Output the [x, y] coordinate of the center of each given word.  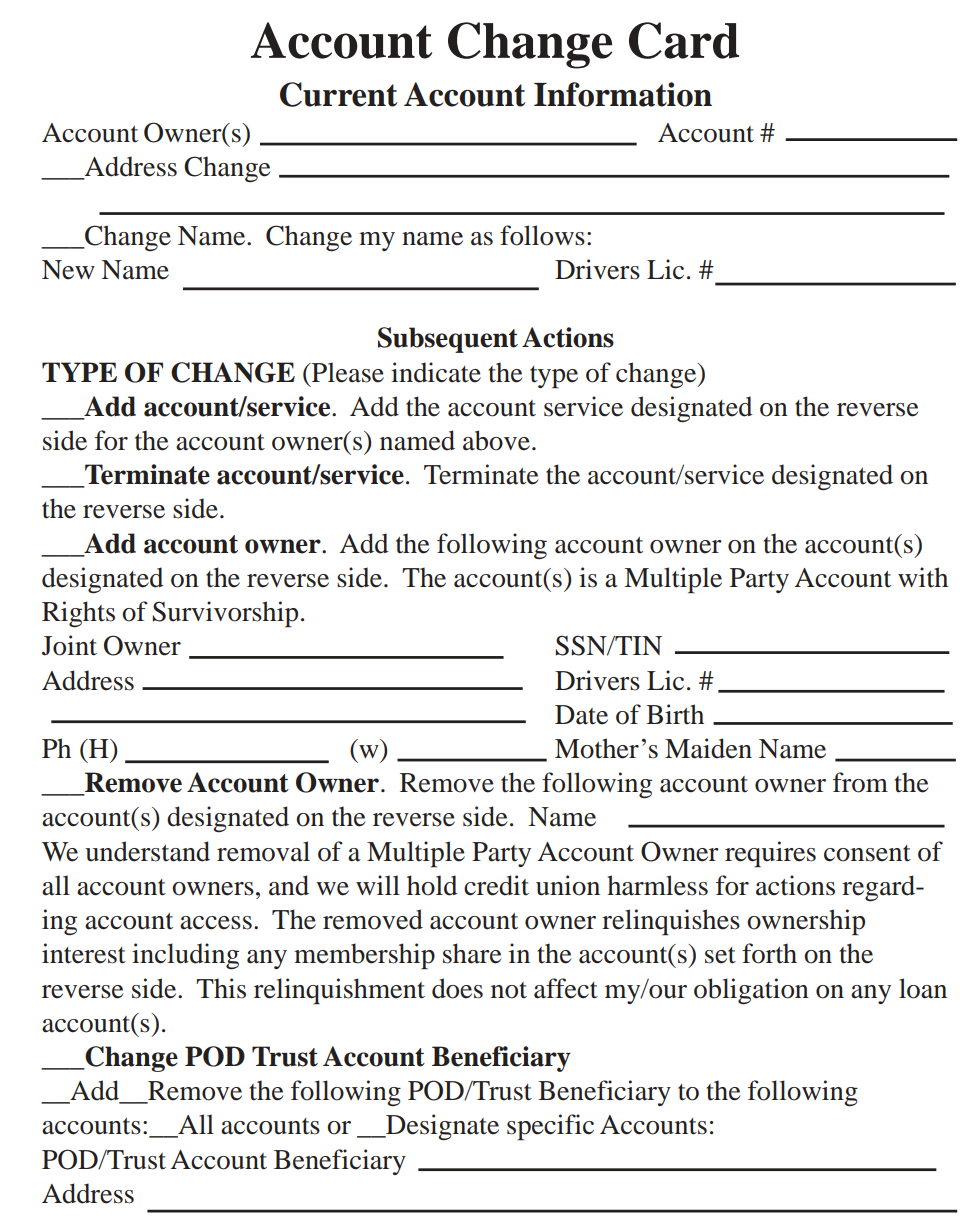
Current [338, 94]
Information [623, 94]
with [923, 577]
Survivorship [225, 614]
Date [581, 715]
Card [684, 40]
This [221, 988]
